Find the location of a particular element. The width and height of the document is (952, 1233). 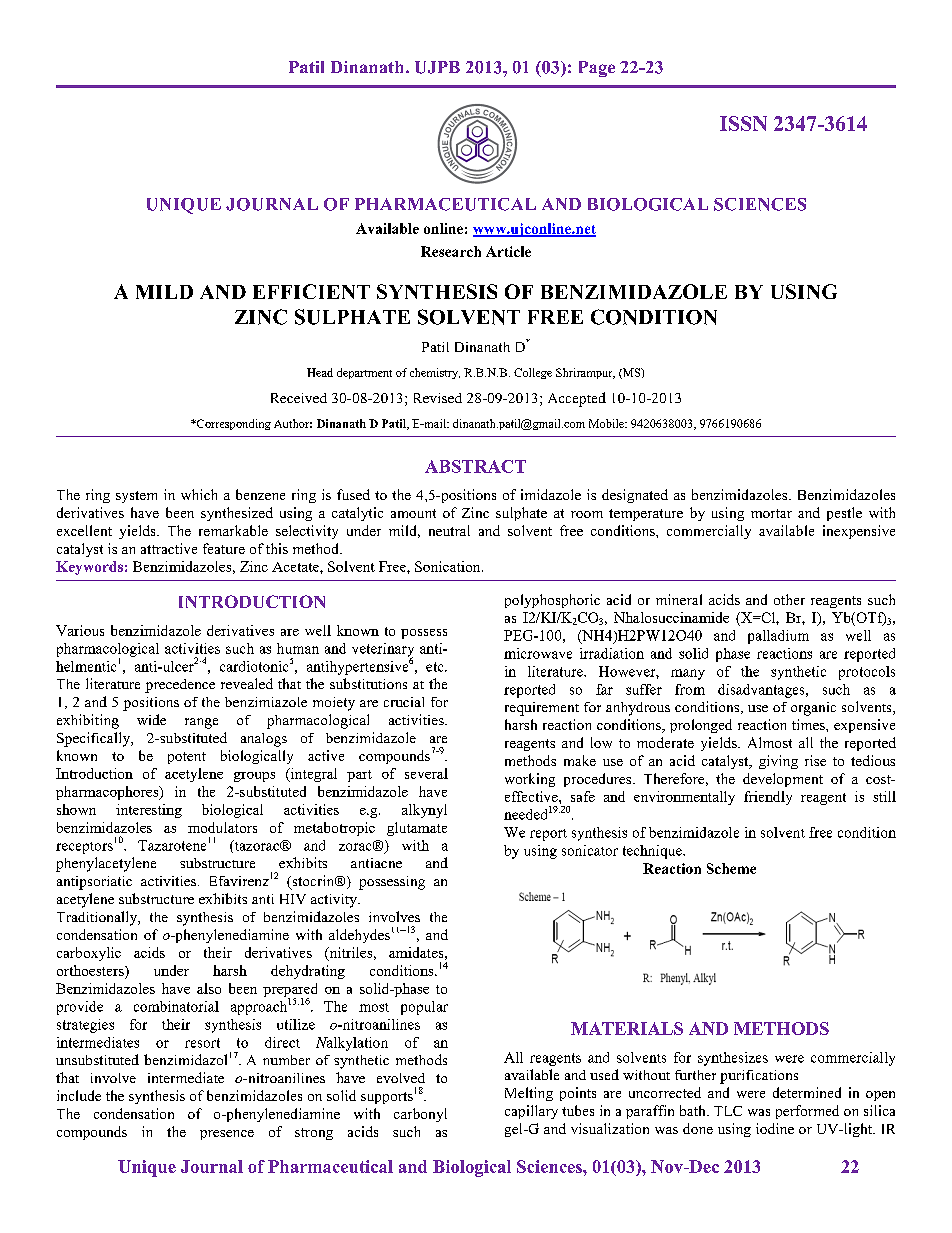

organic is located at coordinates (813, 709).
